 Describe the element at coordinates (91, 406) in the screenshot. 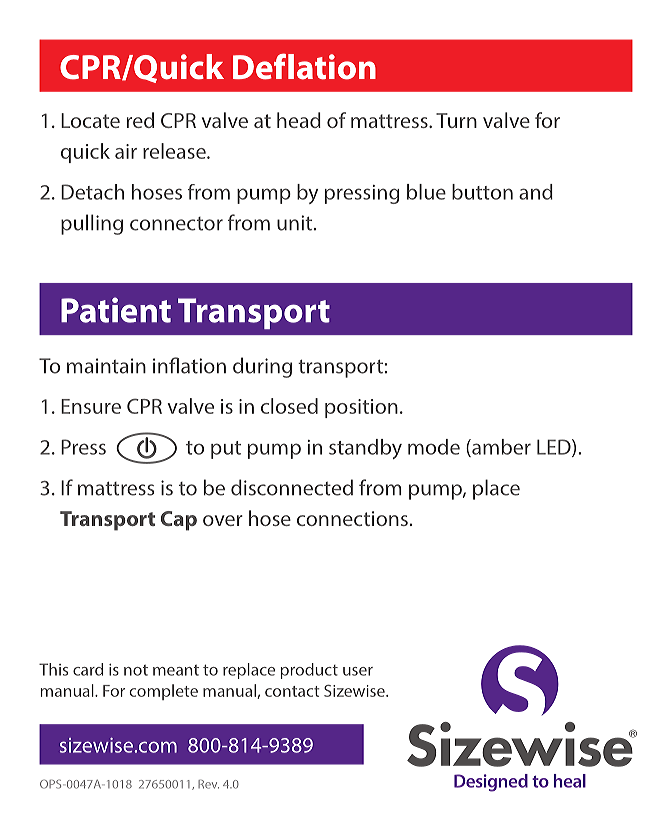

I see `Ensure` at that location.
